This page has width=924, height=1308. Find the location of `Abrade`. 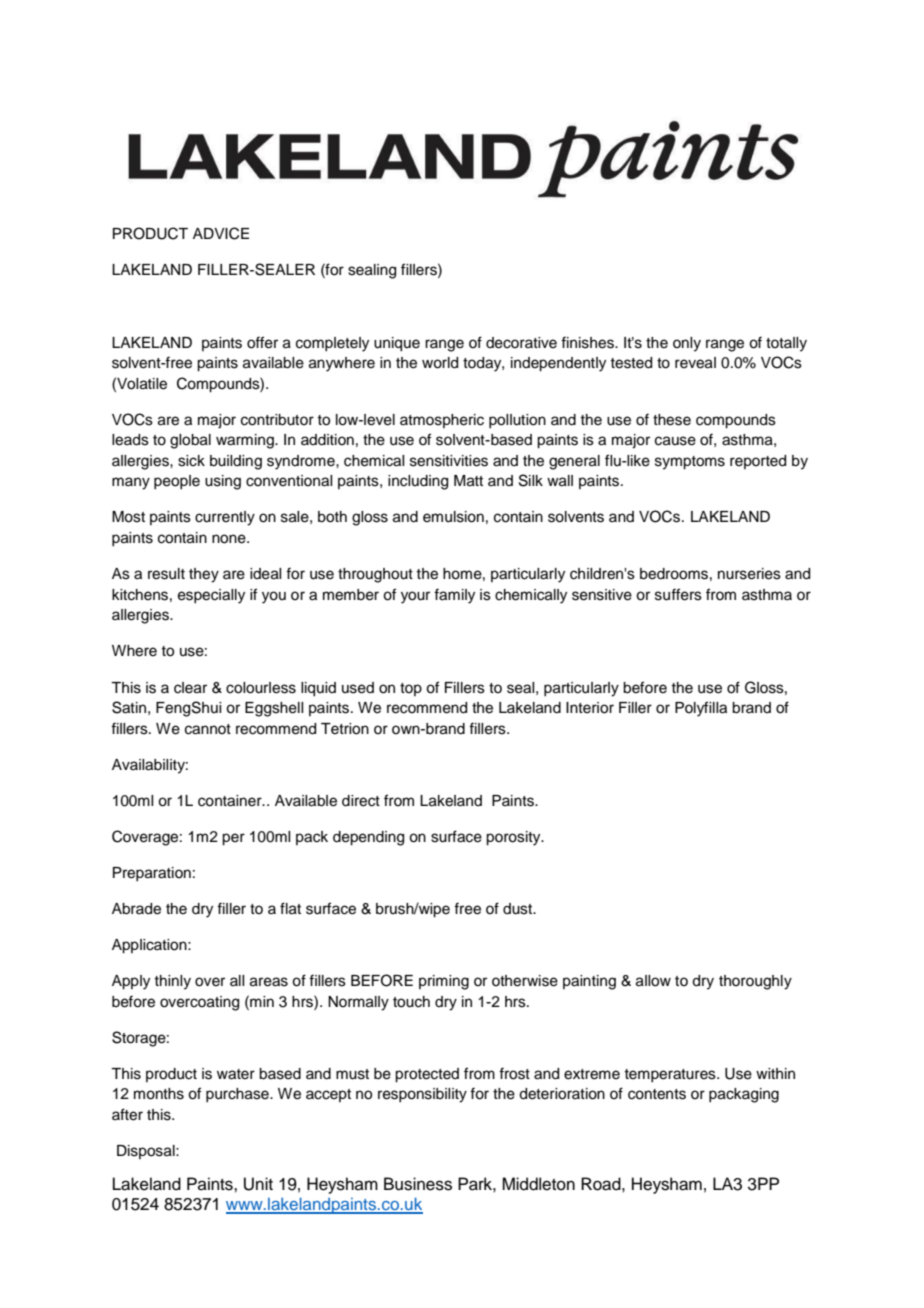

Abrade is located at coordinates (136, 909).
